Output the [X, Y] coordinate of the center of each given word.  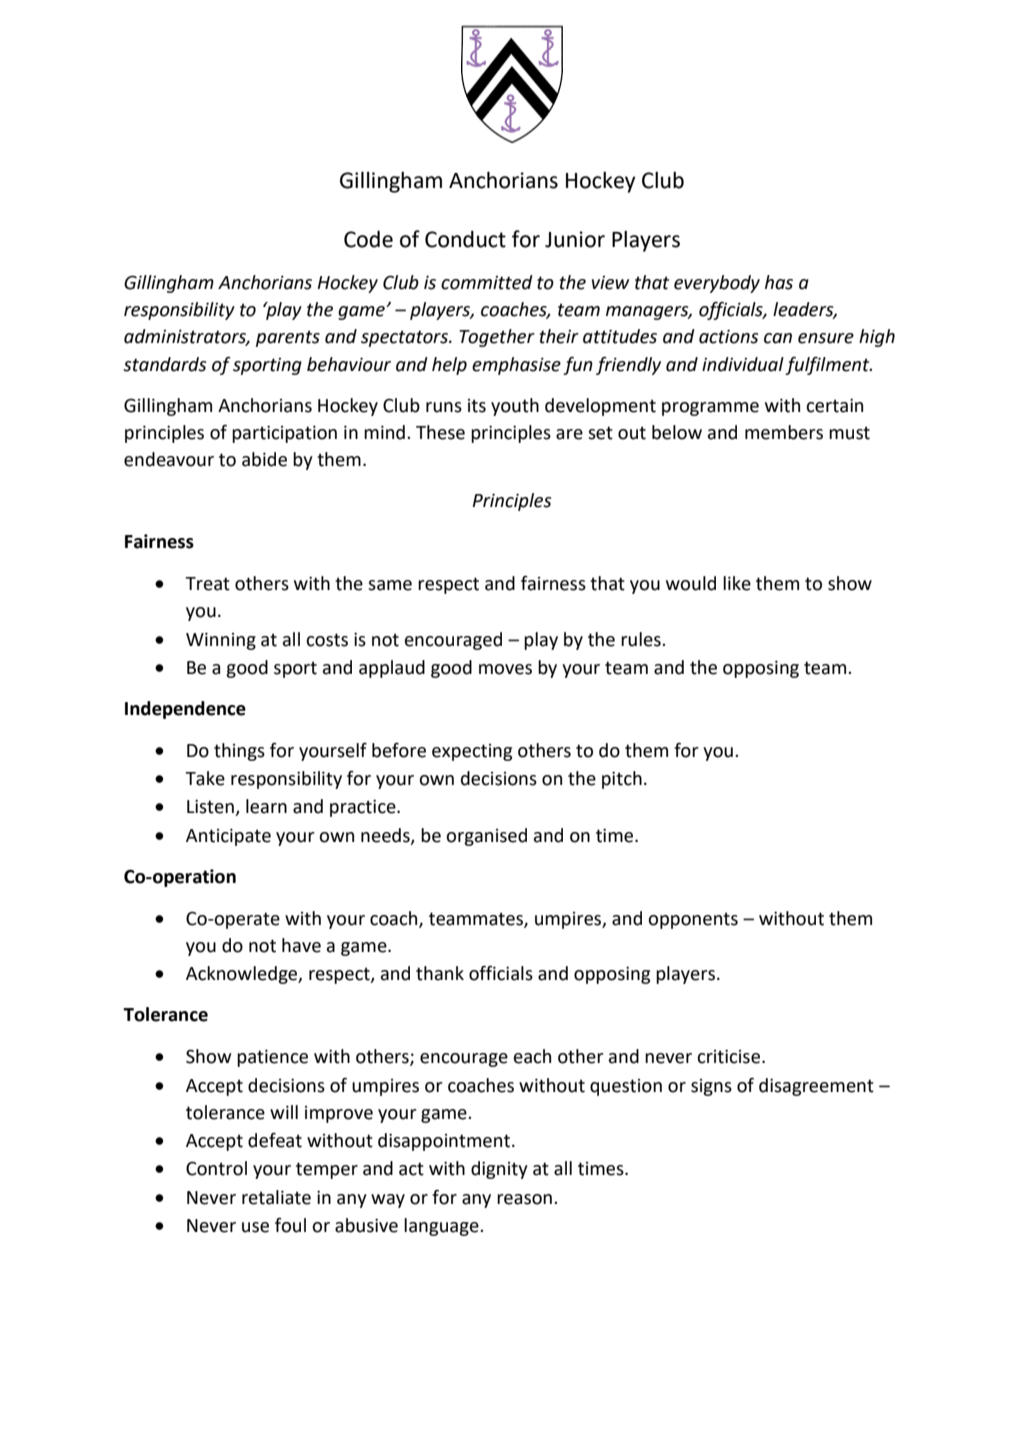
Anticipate [228, 837]
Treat [207, 584]
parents [288, 338]
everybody [717, 284]
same [390, 585]
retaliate [276, 1197]
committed [487, 282]
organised [486, 837]
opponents [693, 920]
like [737, 583]
